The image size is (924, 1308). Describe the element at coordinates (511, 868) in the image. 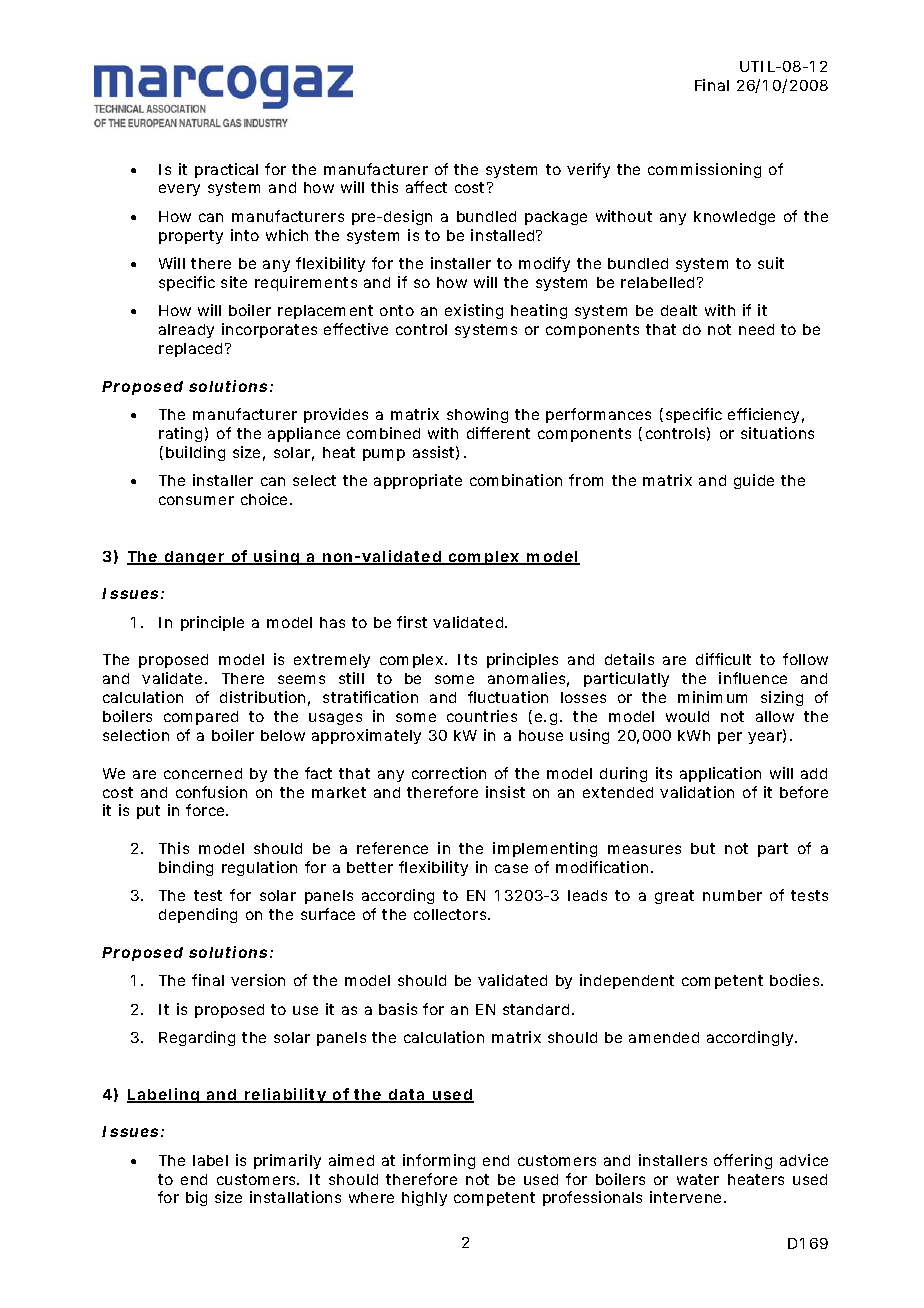

I see `case` at that location.
